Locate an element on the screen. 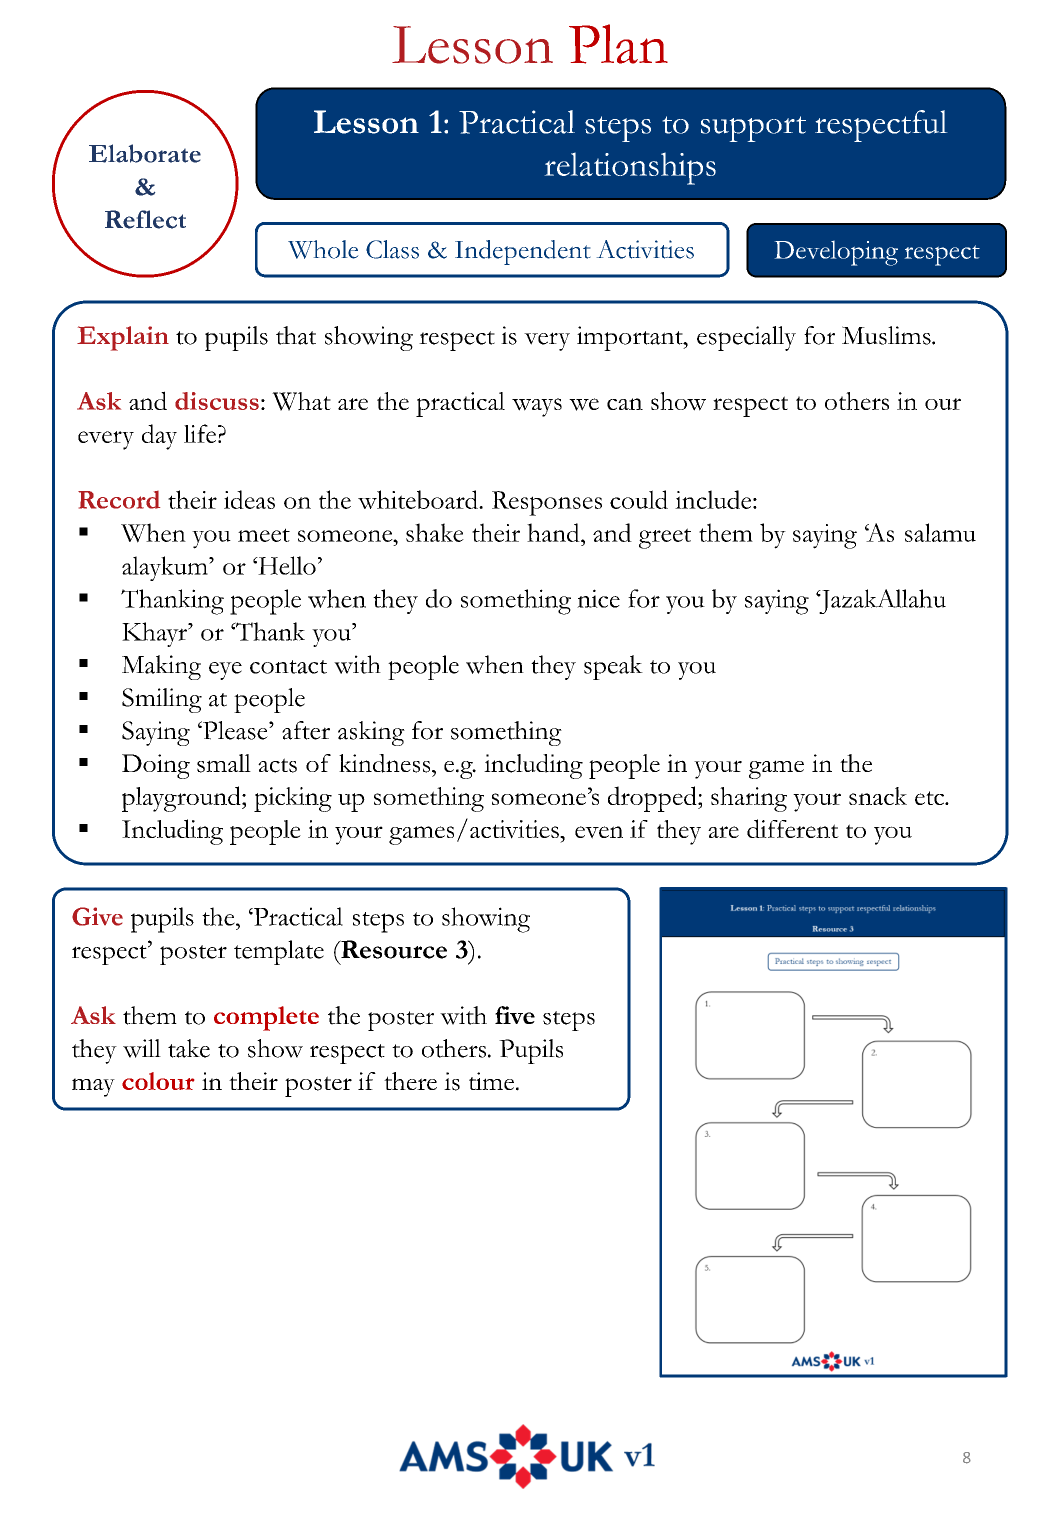 This screenshot has width=1058, height=1528. time is located at coordinates (491, 1081).
